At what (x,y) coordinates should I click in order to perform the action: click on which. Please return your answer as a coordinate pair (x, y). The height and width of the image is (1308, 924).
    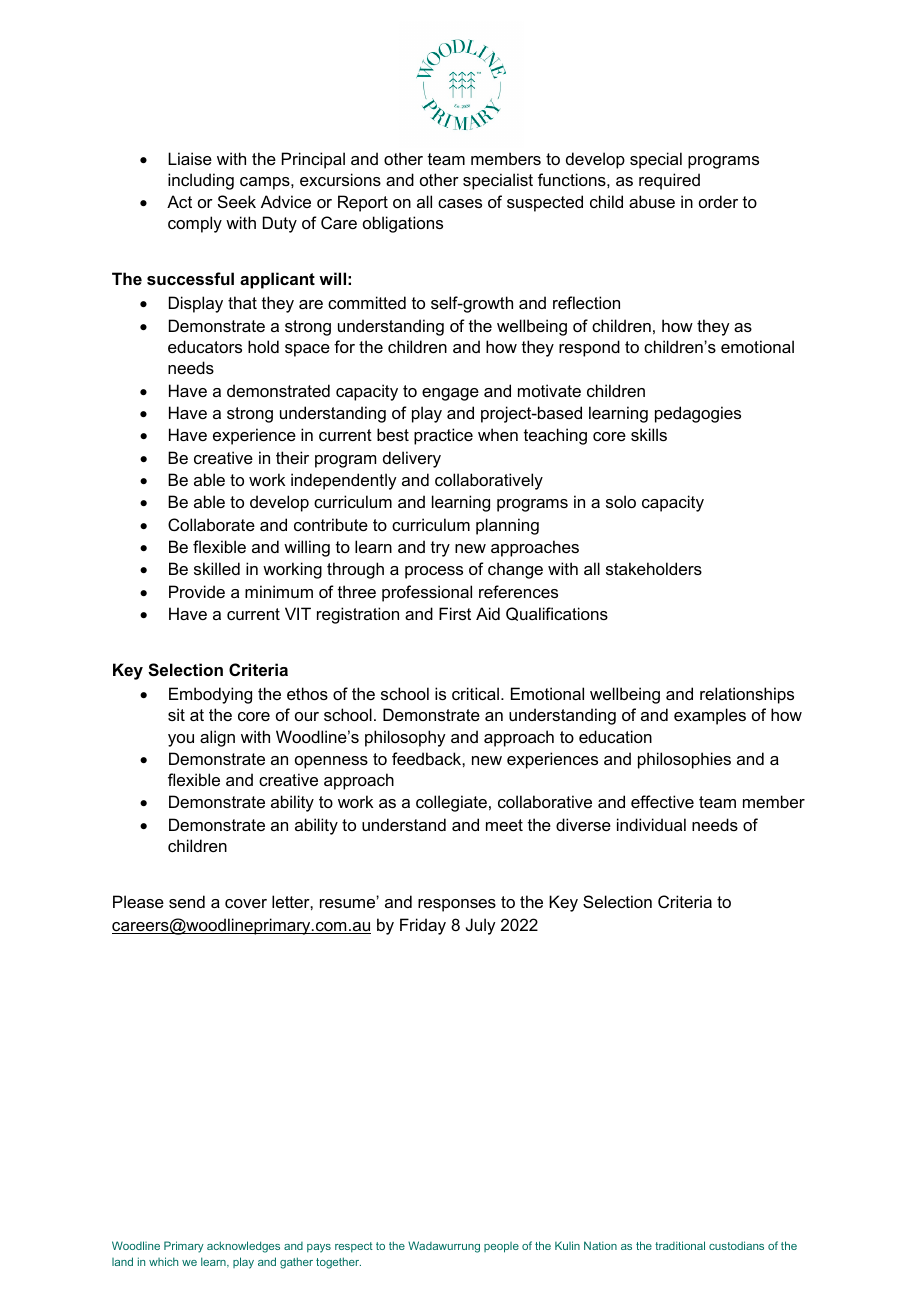
    Looking at the image, I should click on (163, 1261).
